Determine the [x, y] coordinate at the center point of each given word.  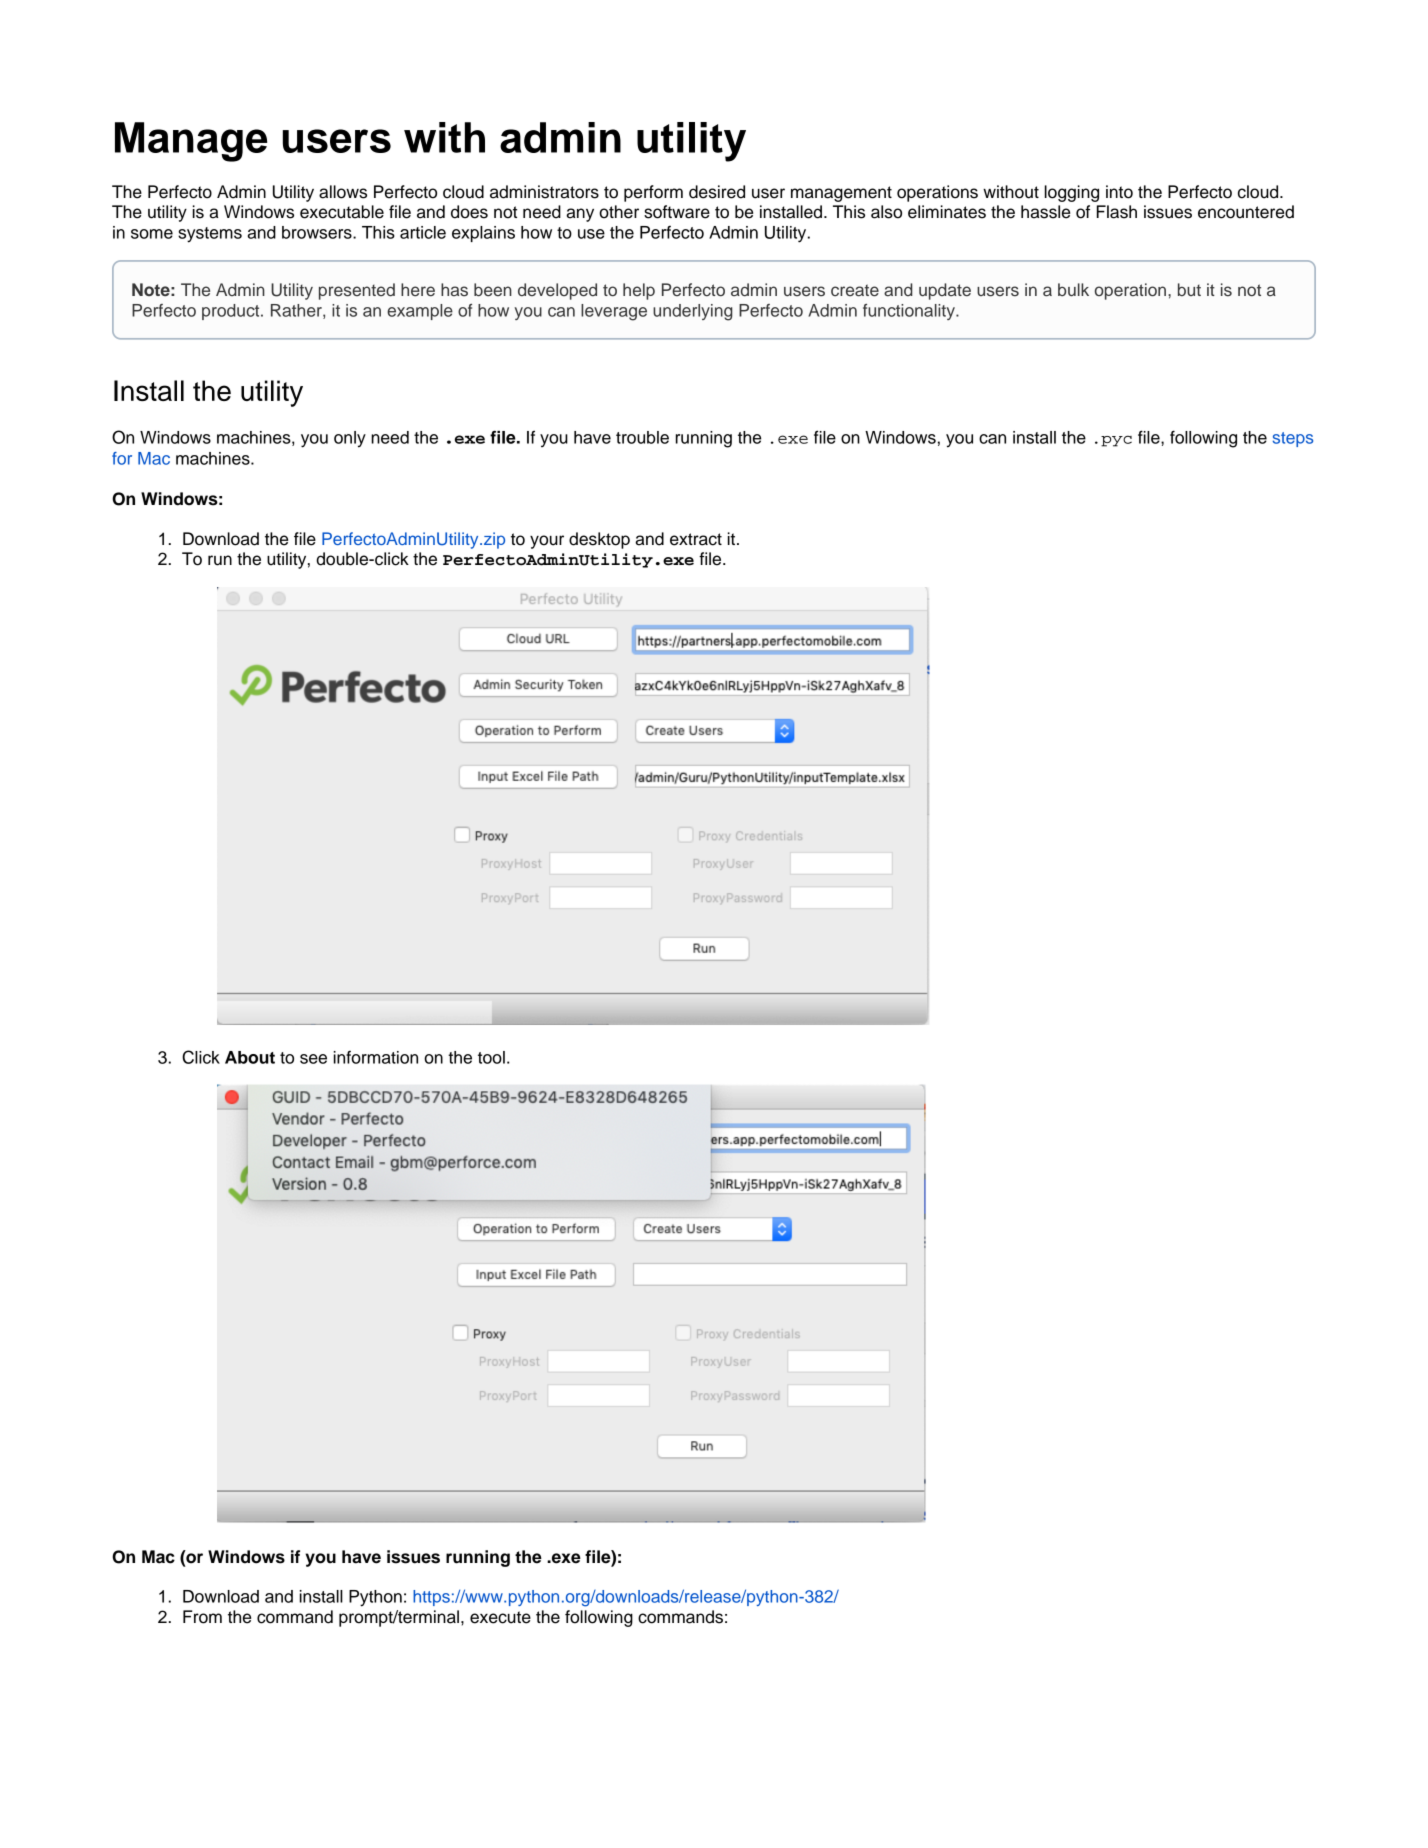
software [677, 212]
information [376, 1057]
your [547, 542]
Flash [1117, 212]
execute [500, 1617]
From [202, 1617]
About [250, 1057]
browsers [318, 232]
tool [491, 1057]
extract [696, 539]
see [313, 1059]
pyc [1116, 441]
